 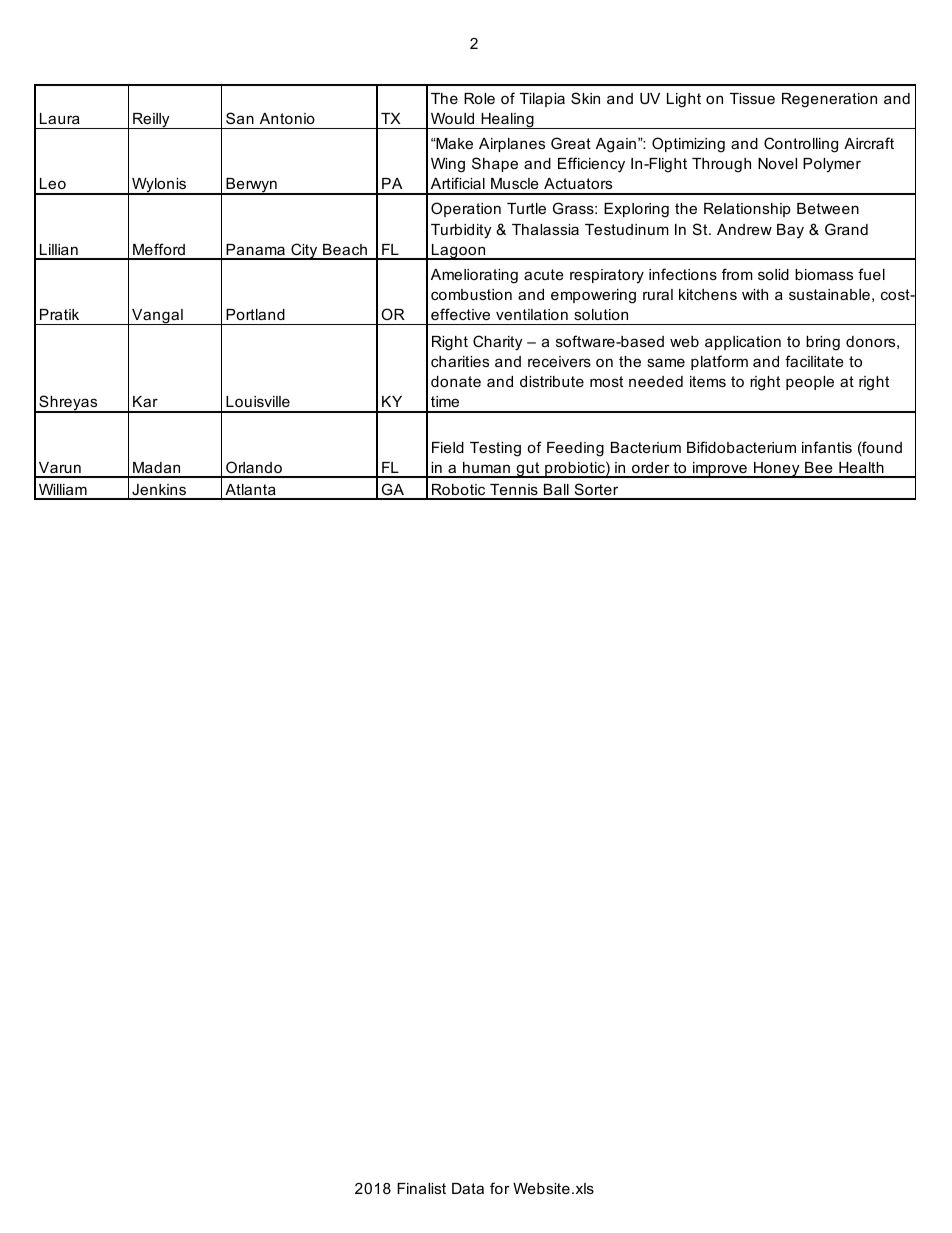 What do you see at coordinates (810, 383) in the page?
I see `people` at bounding box center [810, 383].
